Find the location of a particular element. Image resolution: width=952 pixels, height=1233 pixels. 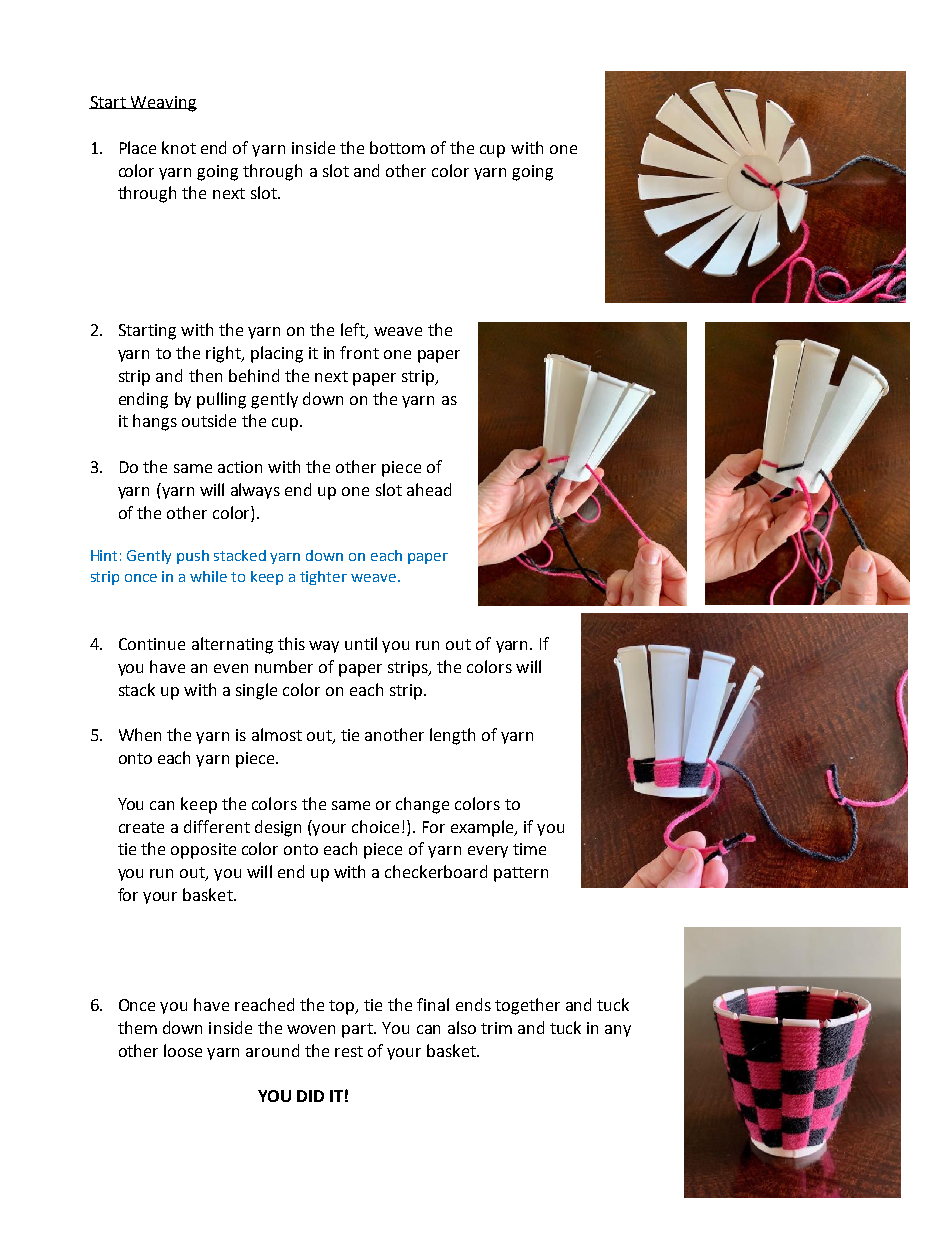

loose is located at coordinates (183, 1050).
